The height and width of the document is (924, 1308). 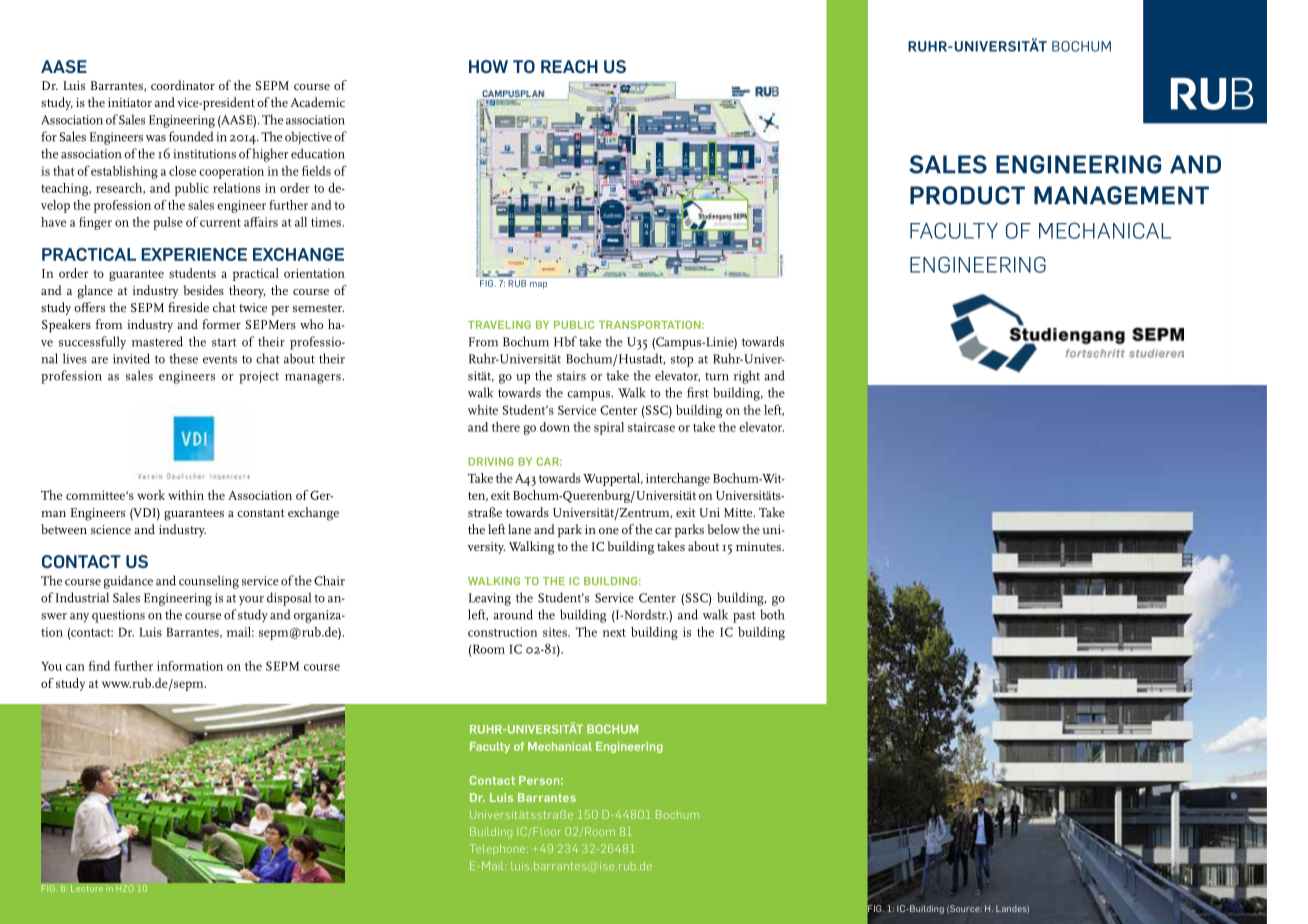 I want to click on coordinator, so click(x=183, y=85).
